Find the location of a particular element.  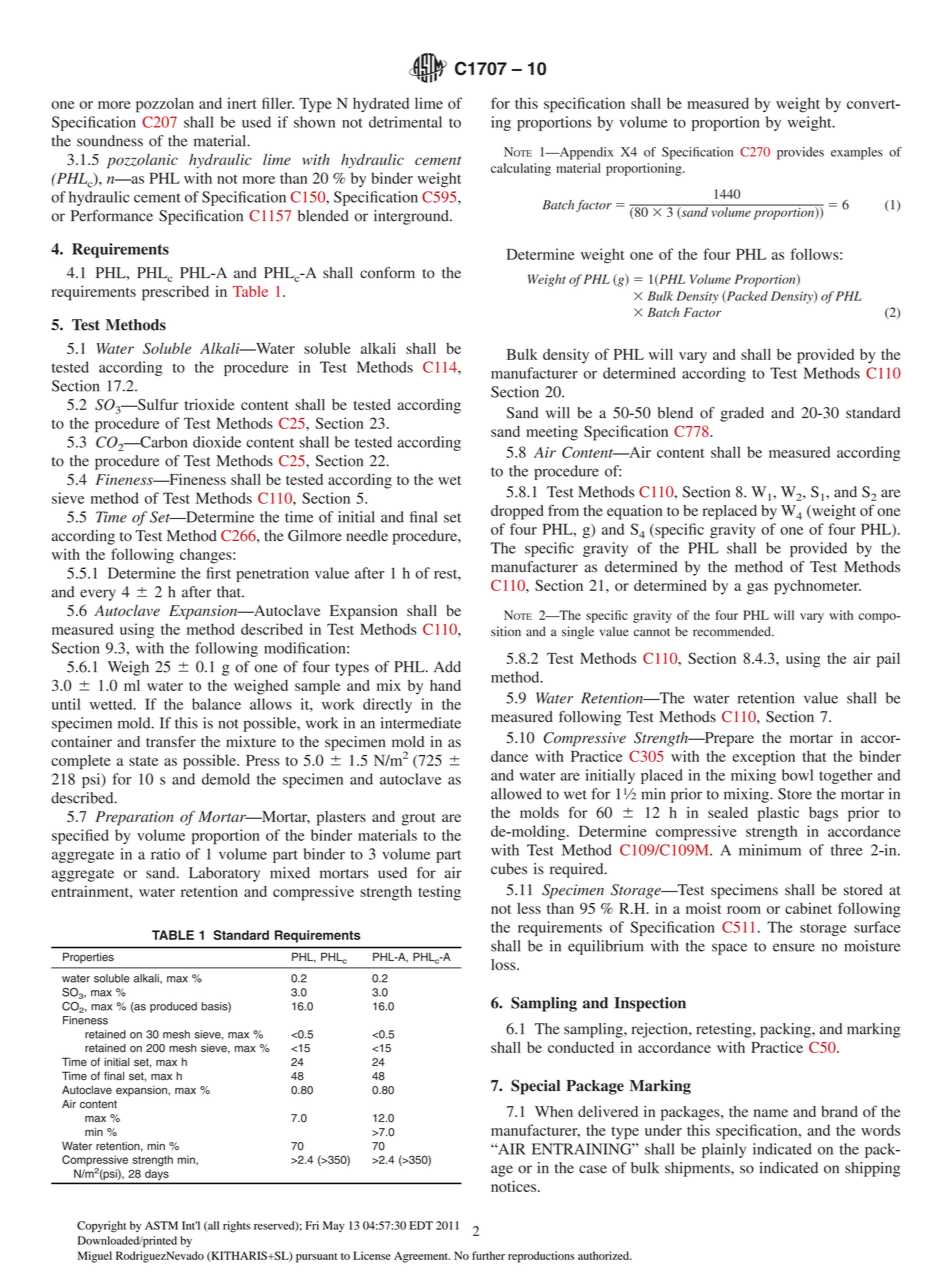

provides is located at coordinates (800, 153).
